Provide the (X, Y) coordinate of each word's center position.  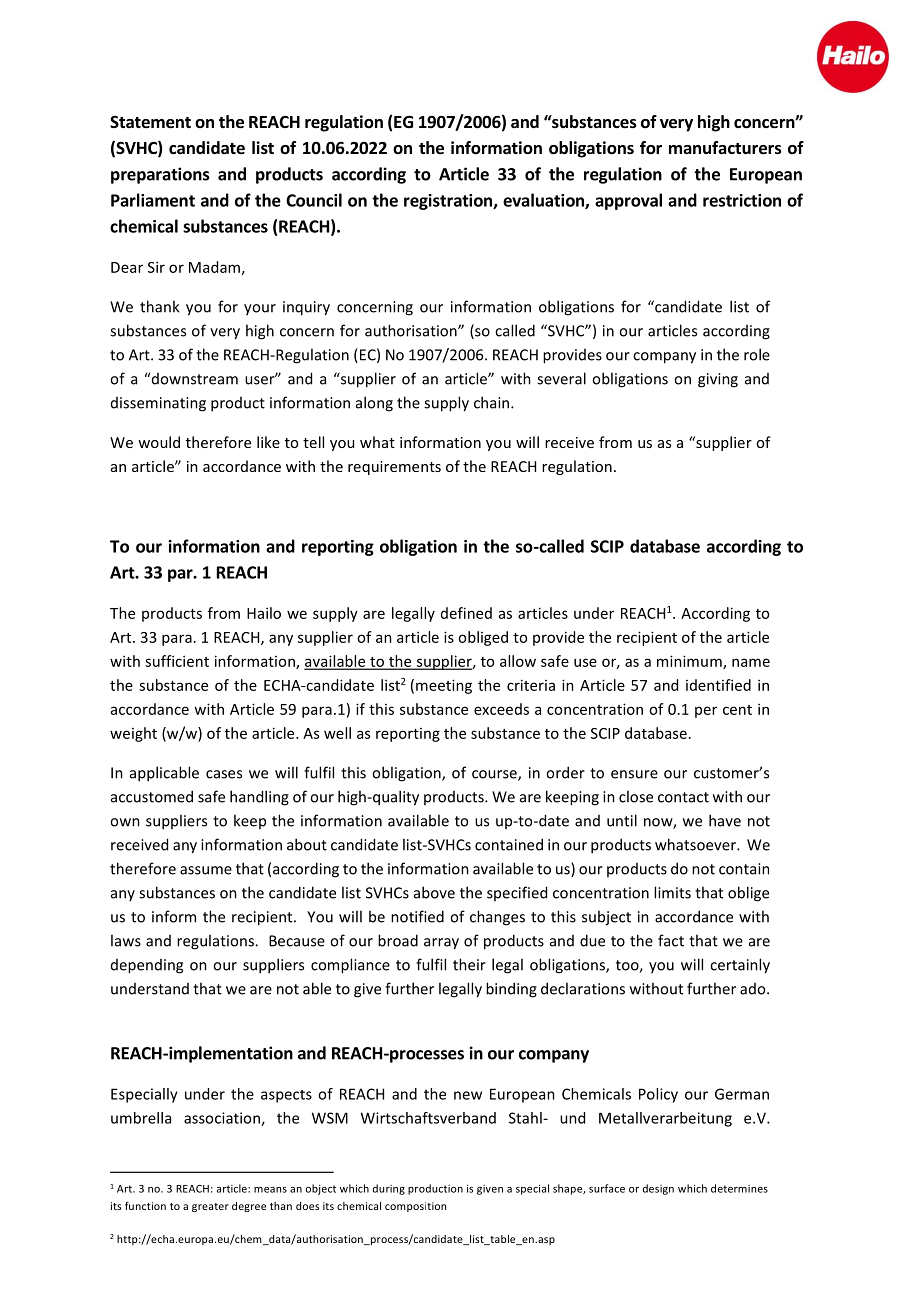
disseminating (158, 404)
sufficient (177, 661)
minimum (690, 662)
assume (206, 870)
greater (210, 1207)
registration (449, 202)
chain (493, 402)
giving (718, 380)
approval (628, 201)
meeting (444, 686)
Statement (150, 122)
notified (417, 916)
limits (672, 892)
